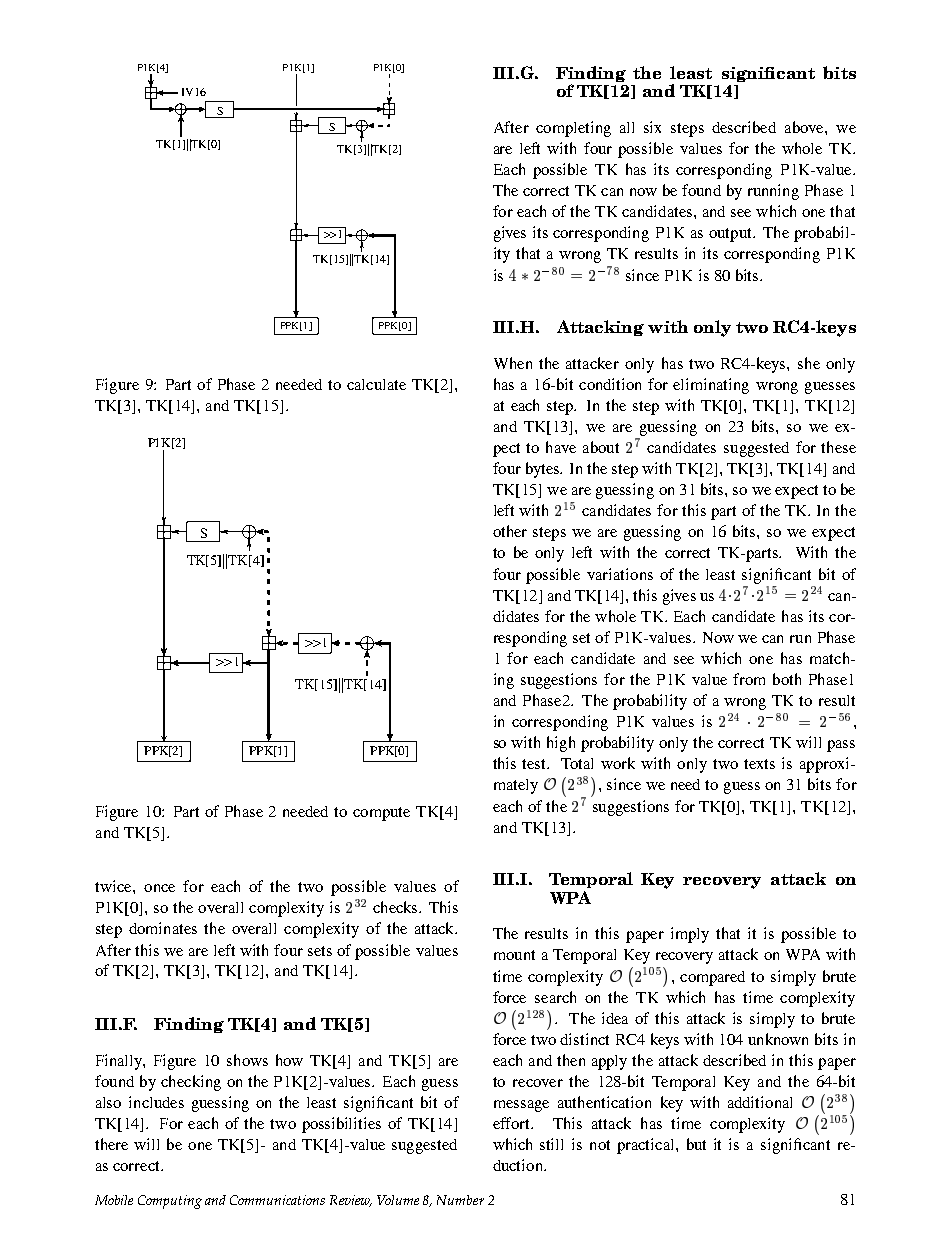 This page has height=1233, width=952. What do you see at coordinates (381, 814) in the page?
I see `compute` at bounding box center [381, 814].
